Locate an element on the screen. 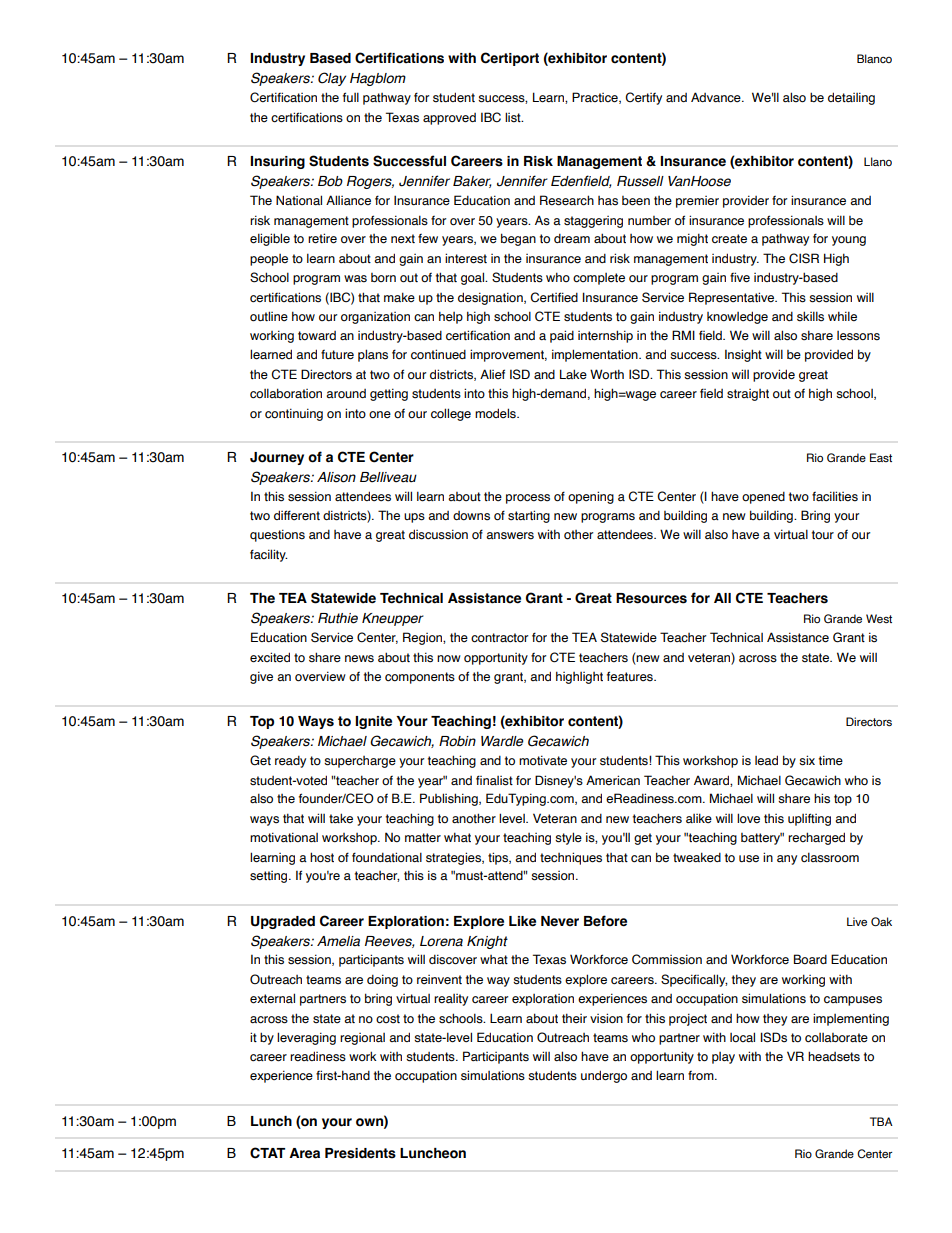  Presidents is located at coordinates (360, 1153).
